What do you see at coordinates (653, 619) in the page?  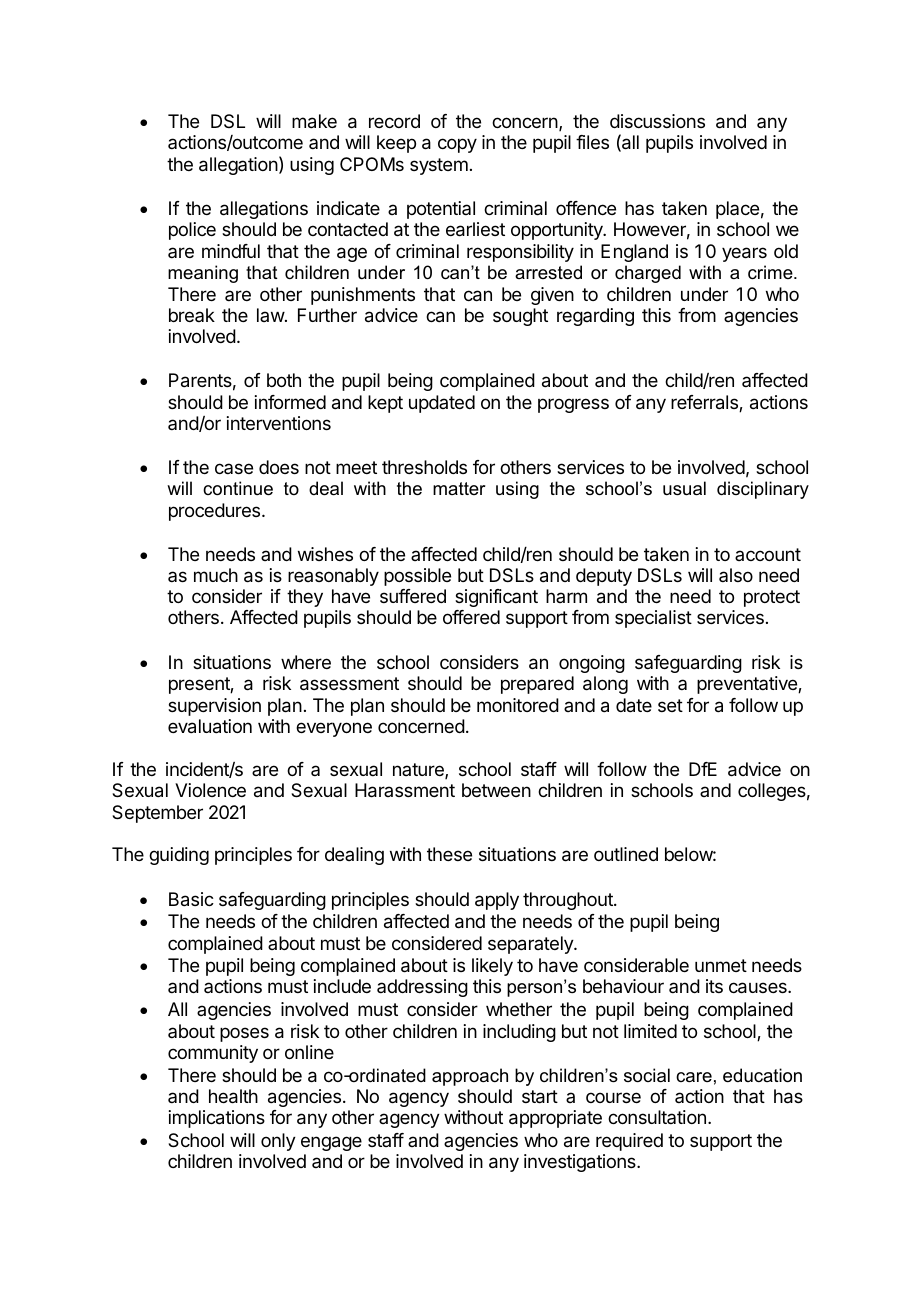 I see `specialist` at bounding box center [653, 619].
